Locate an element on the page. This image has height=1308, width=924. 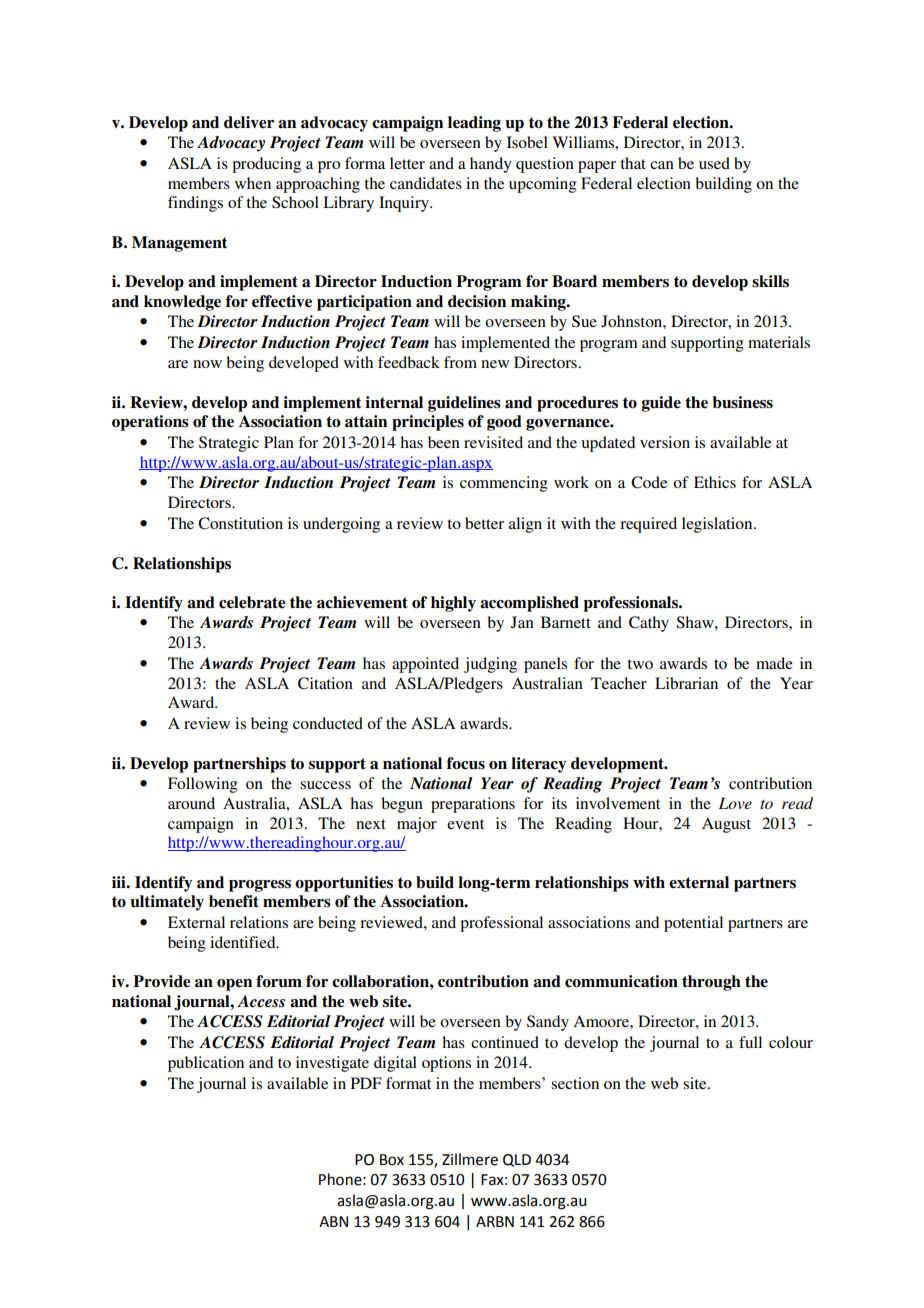
Ethics is located at coordinates (715, 482).
